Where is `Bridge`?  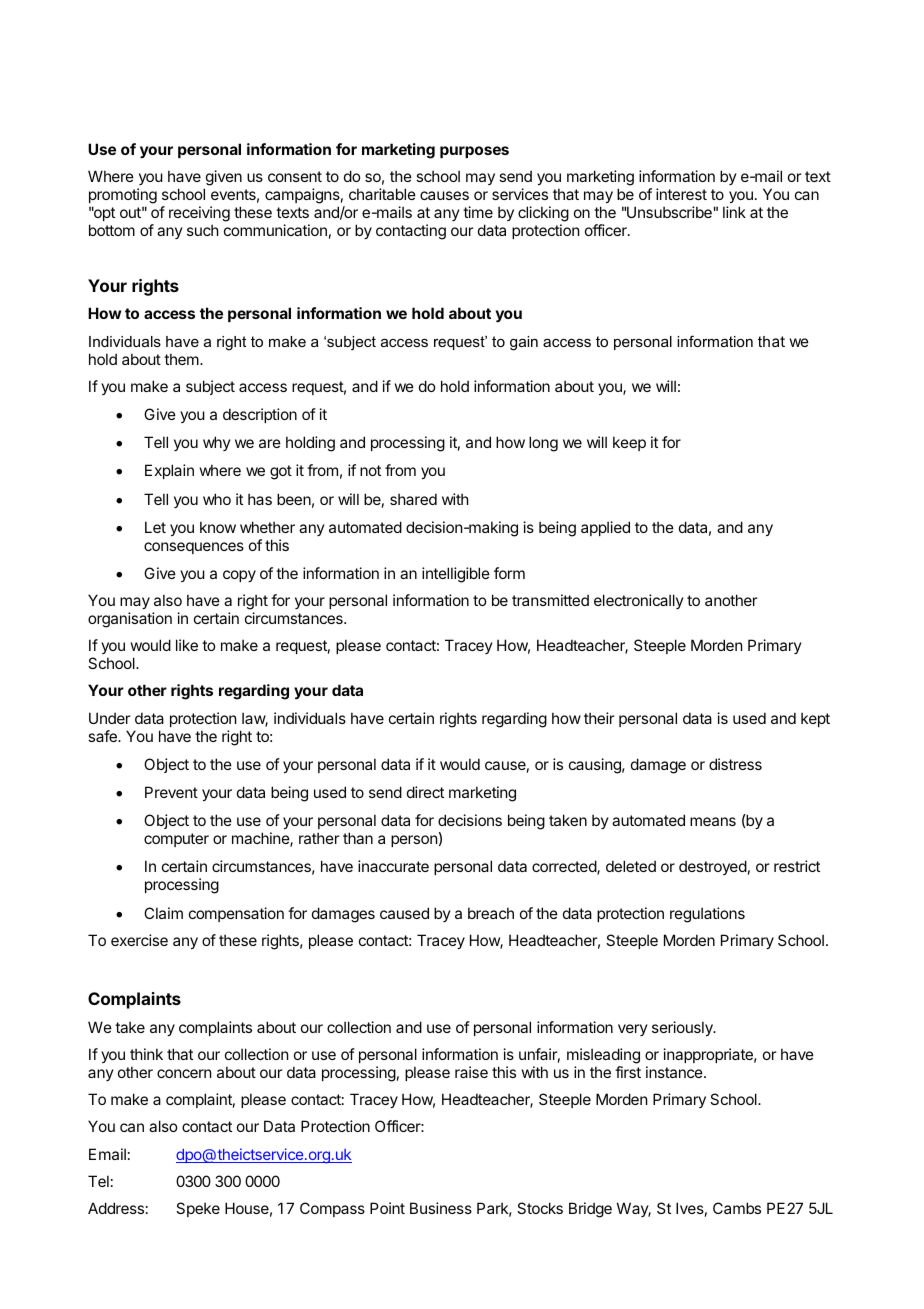
Bridge is located at coordinates (590, 1210).
